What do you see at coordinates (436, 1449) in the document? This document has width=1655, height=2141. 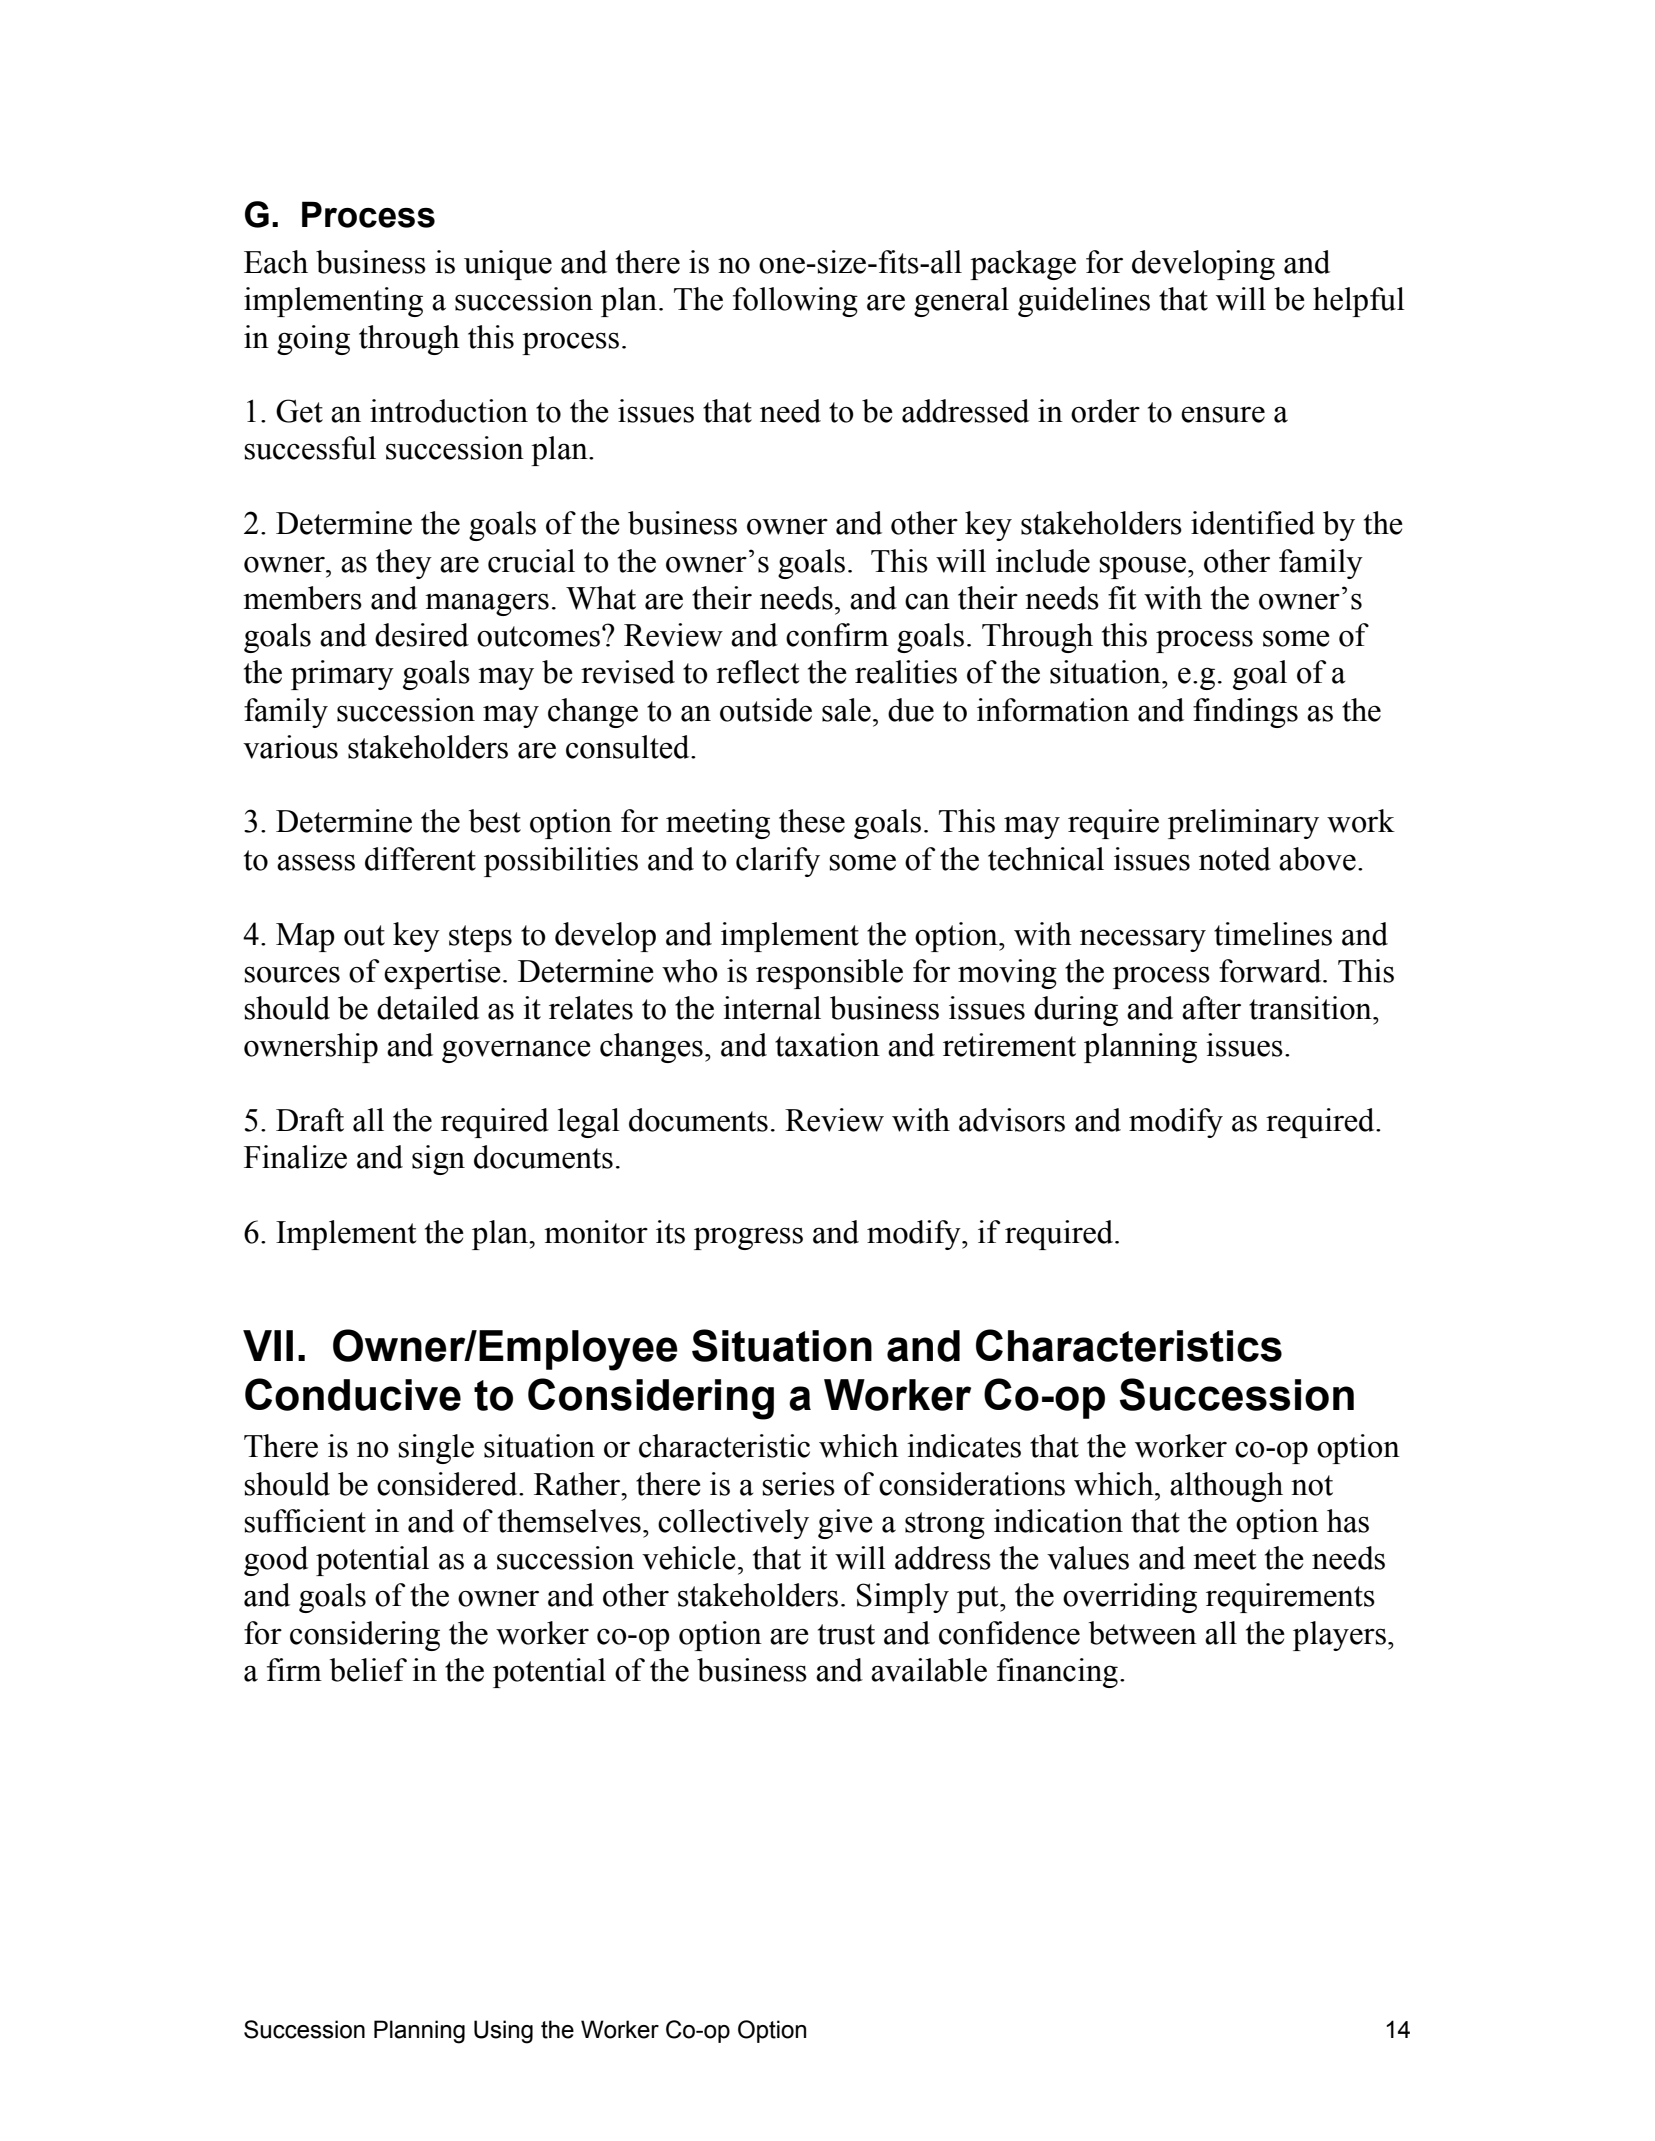 I see `single` at bounding box center [436, 1449].
